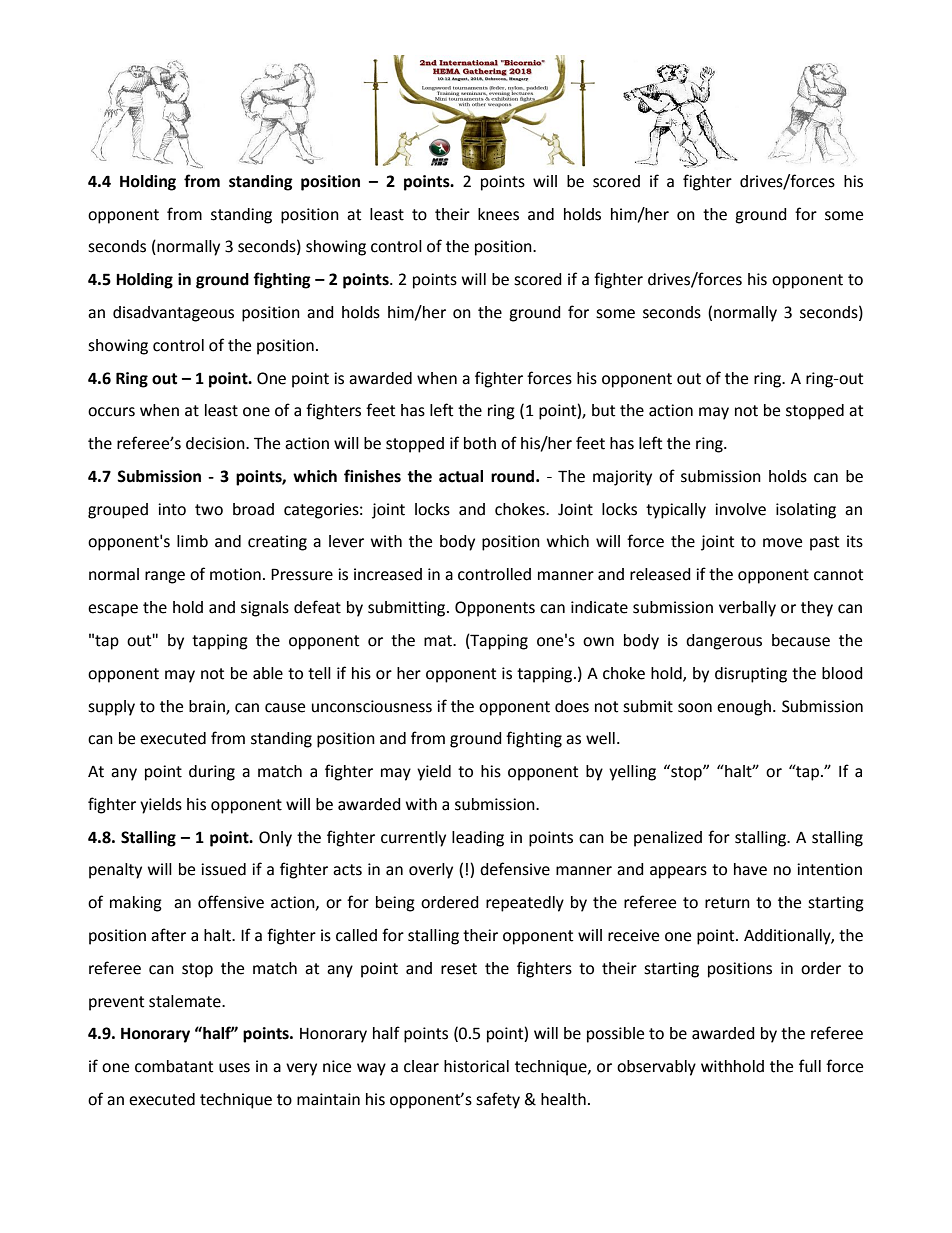 Image resolution: width=952 pixels, height=1233 pixels. I want to click on but, so click(603, 410).
